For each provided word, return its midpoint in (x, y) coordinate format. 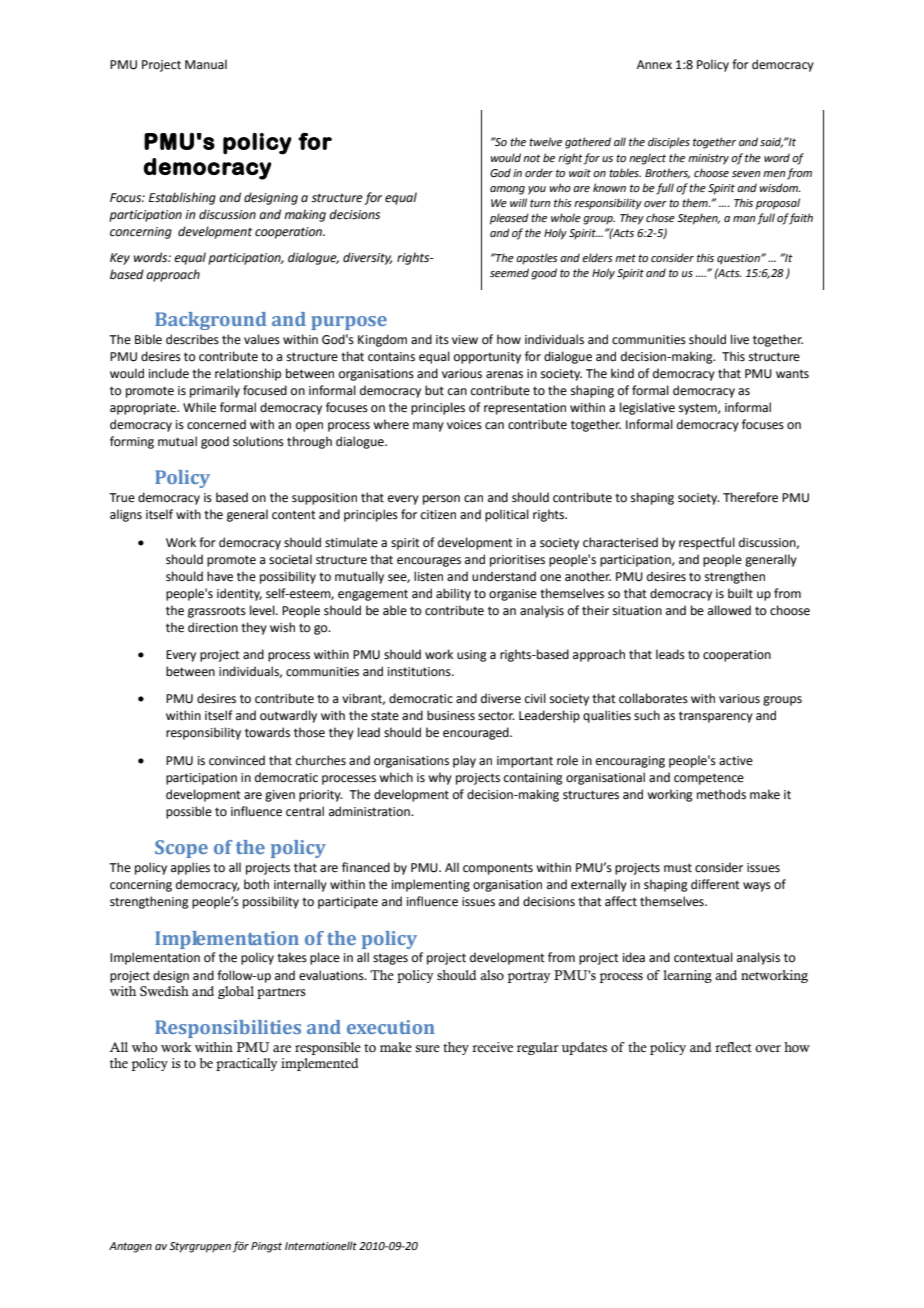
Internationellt (321, 1245)
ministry (708, 159)
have (220, 576)
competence (709, 779)
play (464, 761)
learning (687, 976)
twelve (545, 141)
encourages (429, 562)
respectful (707, 543)
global (236, 992)
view (465, 340)
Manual (206, 64)
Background (210, 321)
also (492, 975)
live (740, 339)
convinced (237, 760)
